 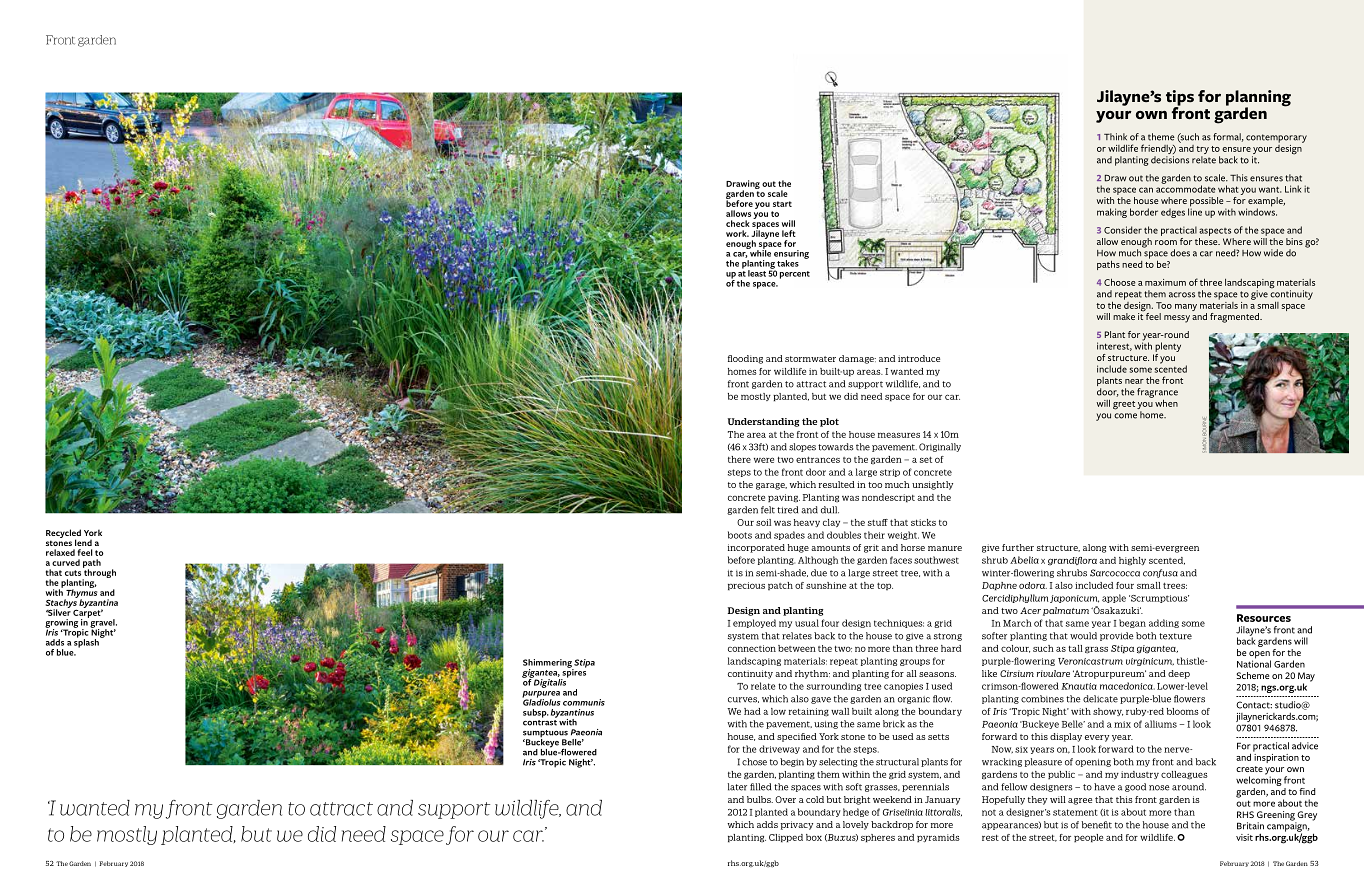 What do you see at coordinates (746, 586) in the screenshot?
I see `precious` at bounding box center [746, 586].
